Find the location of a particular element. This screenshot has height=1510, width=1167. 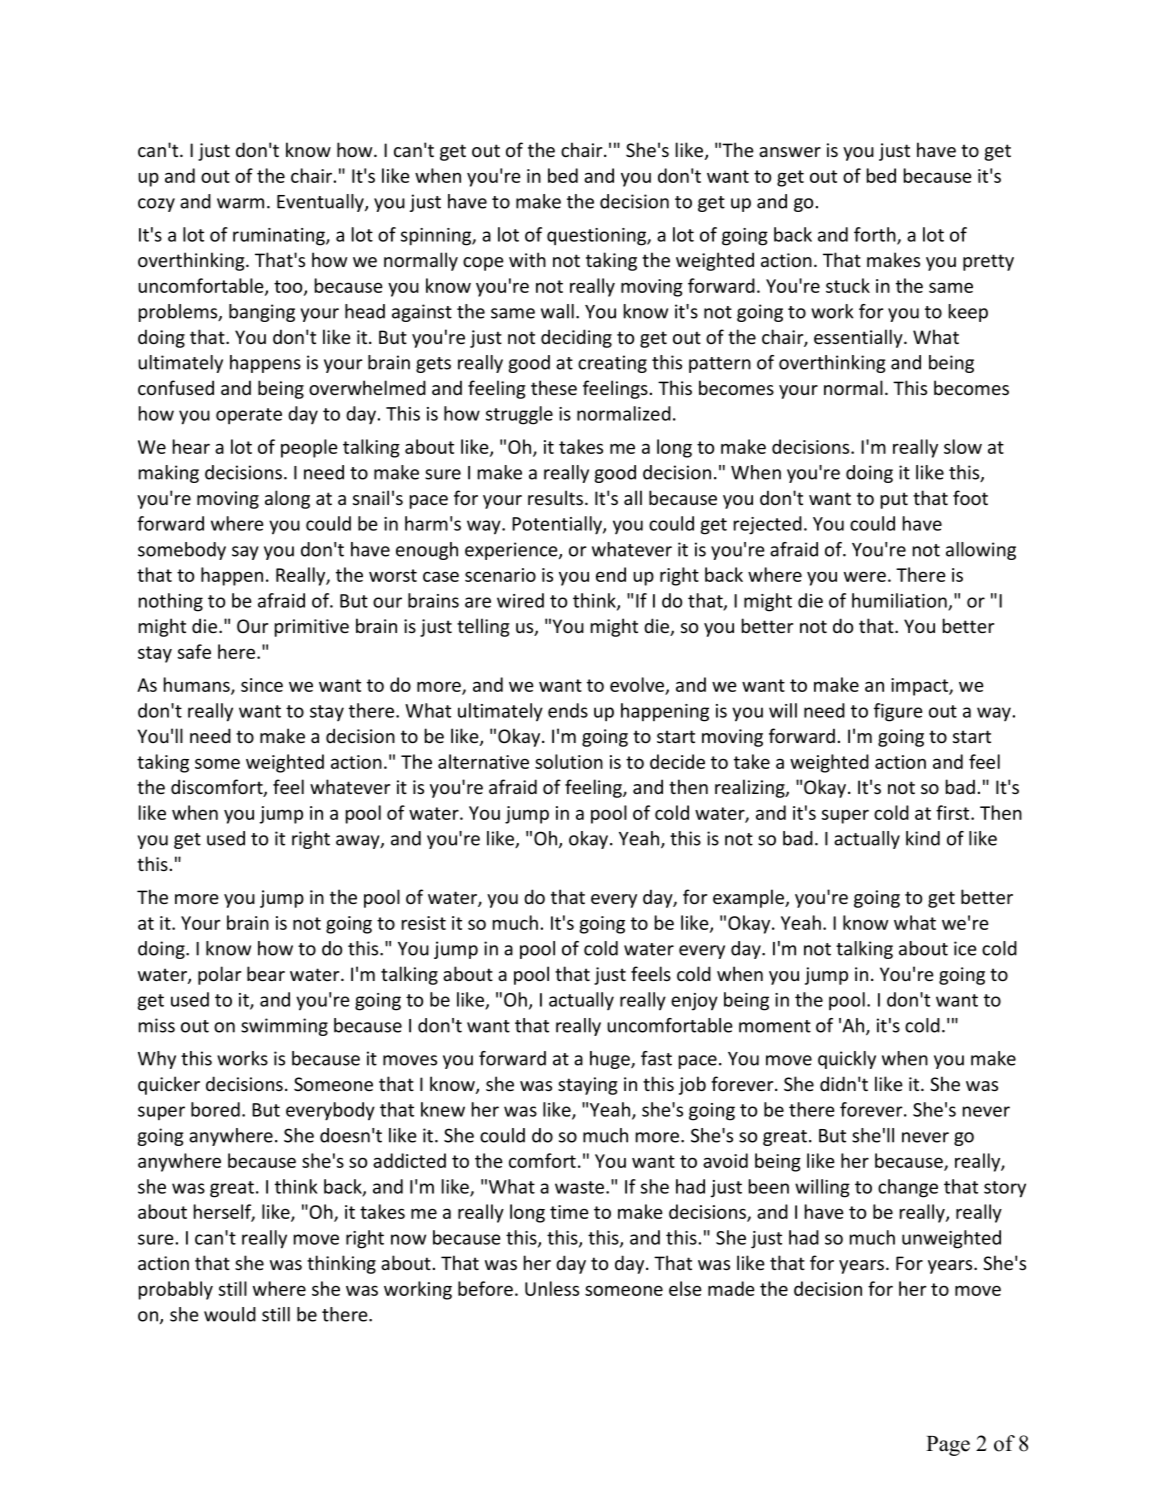

Unless is located at coordinates (552, 1288).
